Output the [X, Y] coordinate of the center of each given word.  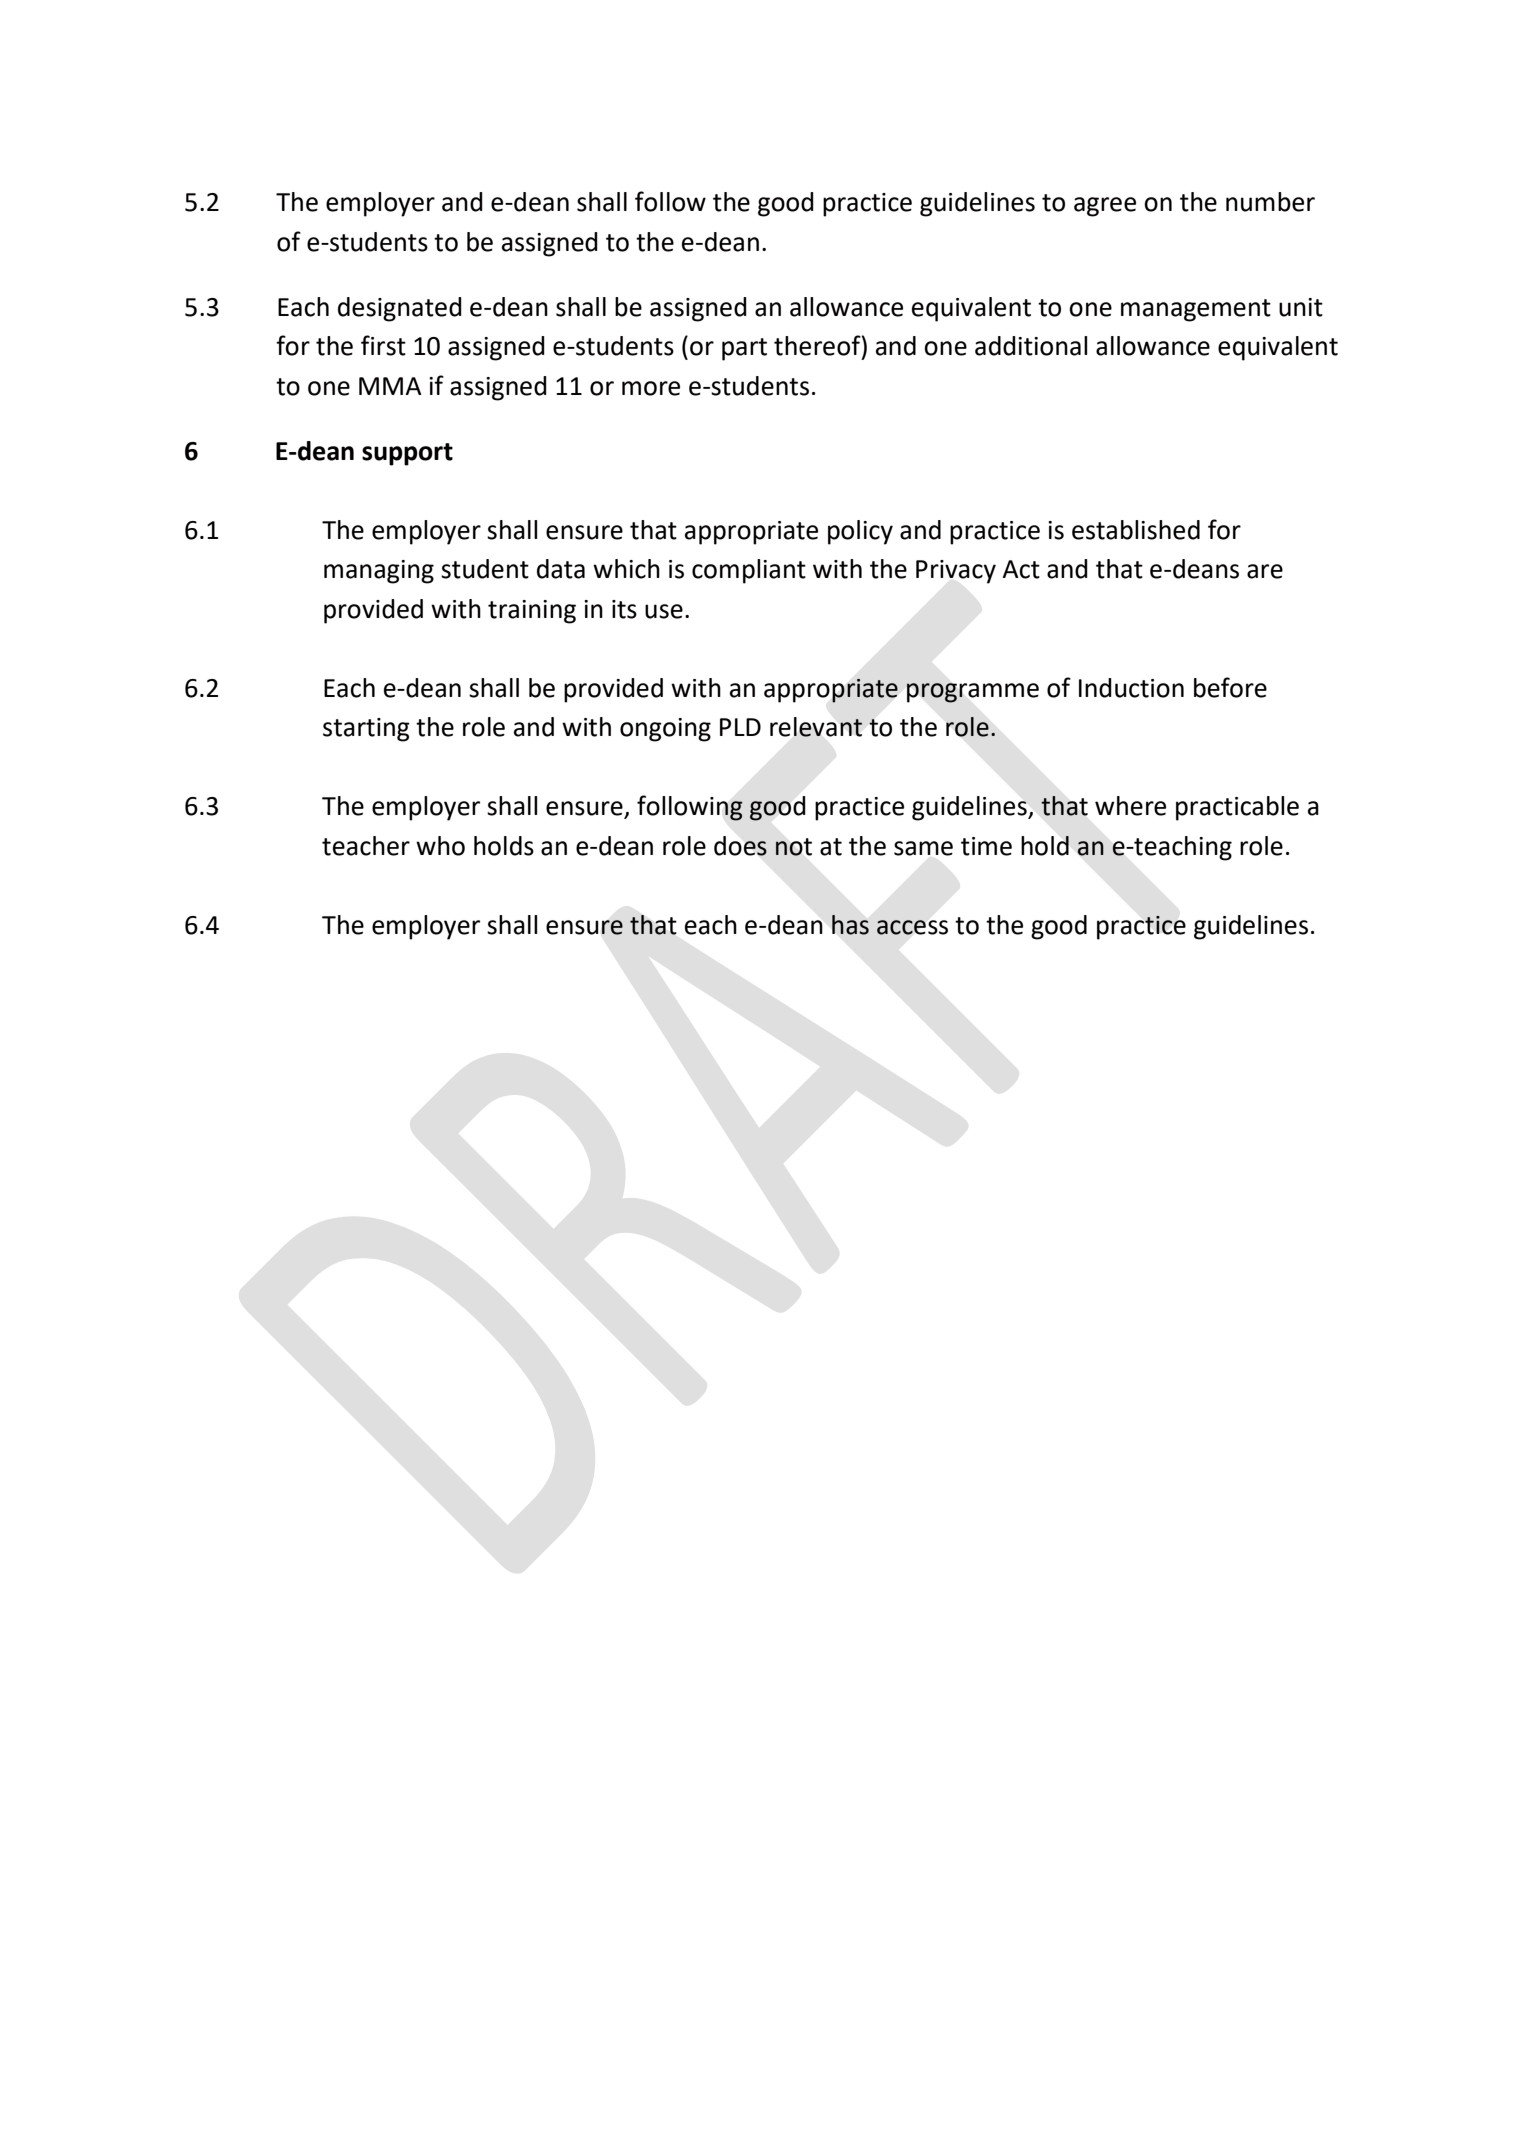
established [1136, 530]
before [1230, 687]
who [440, 846]
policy [860, 532]
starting [366, 730]
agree [1105, 207]
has [850, 925]
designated [400, 309]
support [407, 454]
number [1270, 202]
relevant [816, 727]
